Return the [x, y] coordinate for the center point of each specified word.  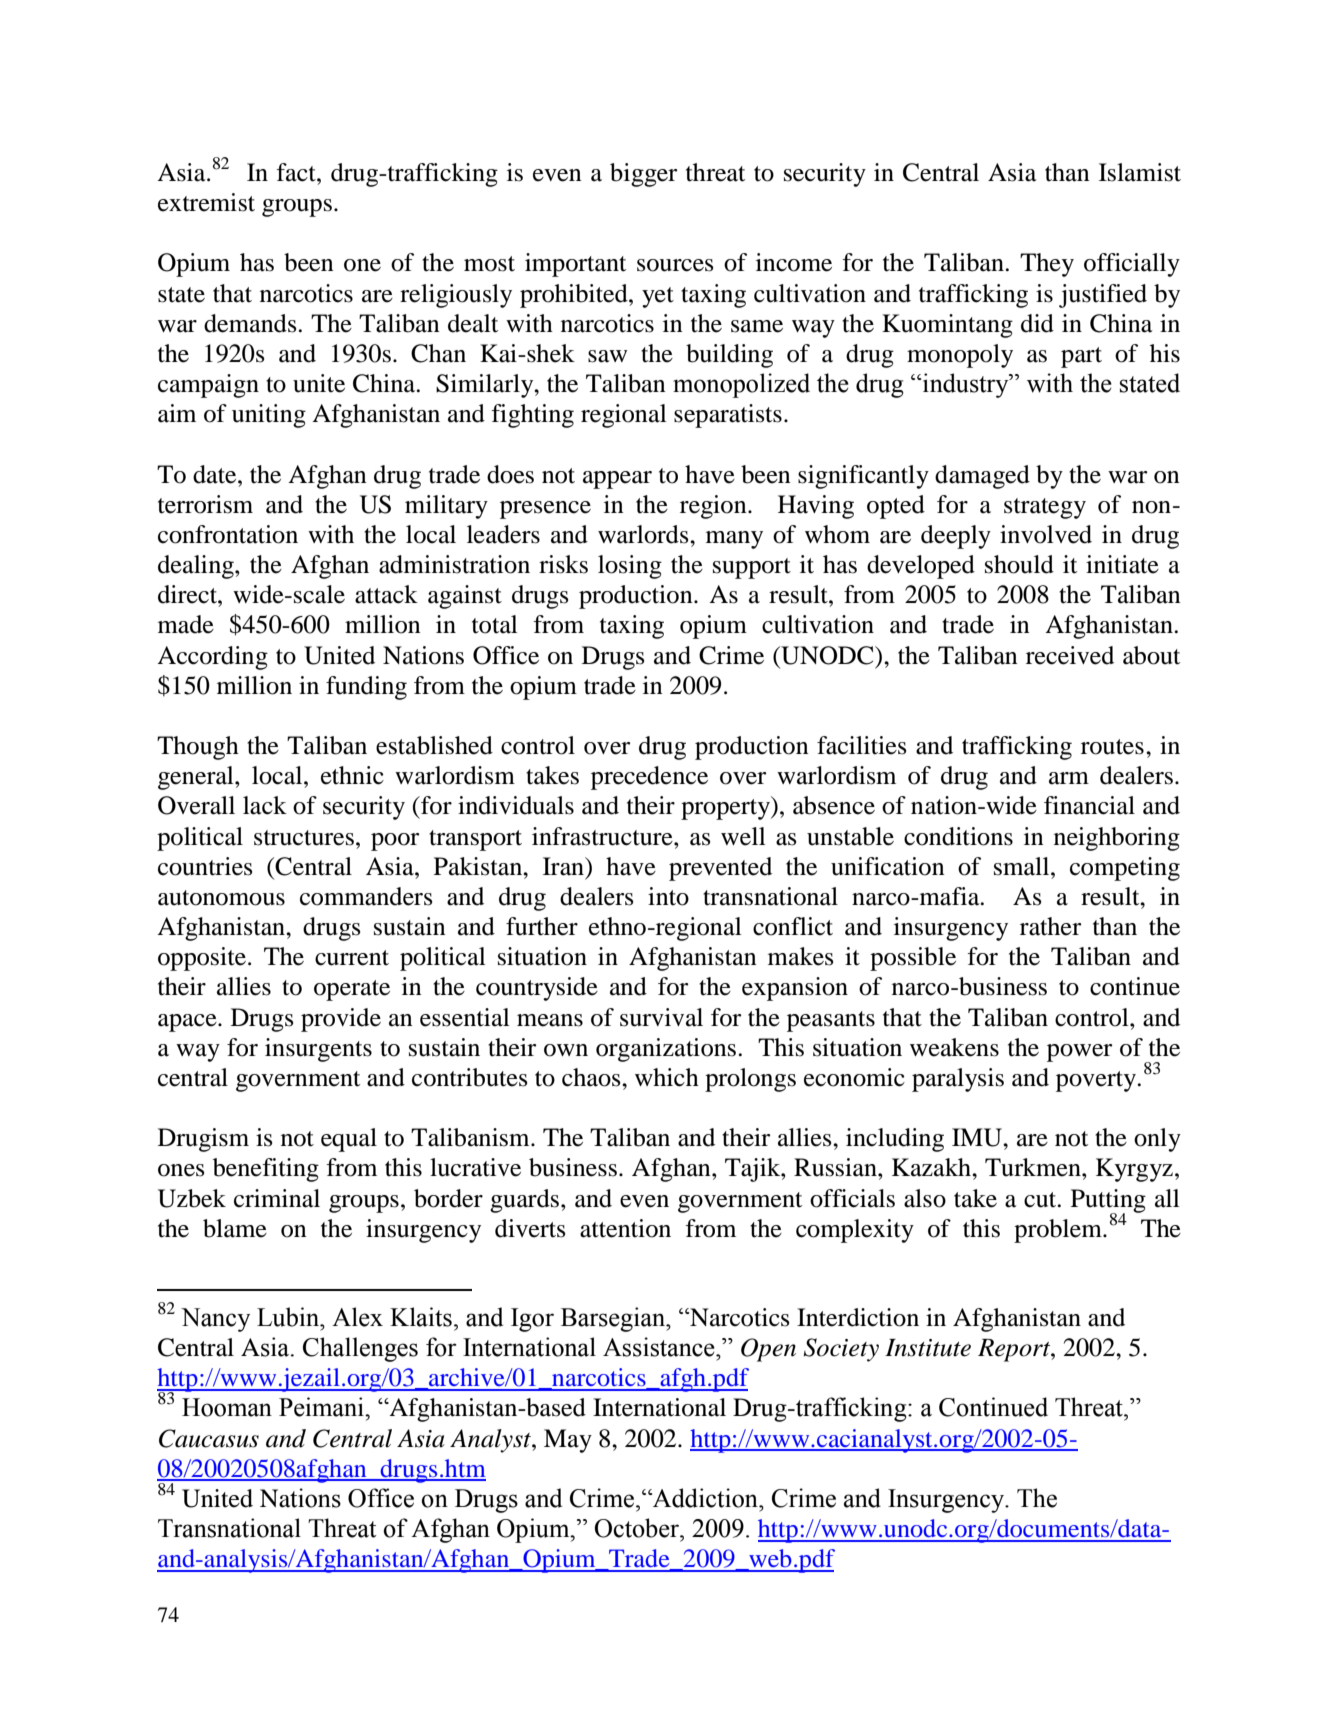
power [1079, 1053]
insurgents [318, 1050]
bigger [643, 175]
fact [297, 172]
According [212, 658]
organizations [667, 1050]
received [1070, 655]
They [1047, 265]
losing [630, 567]
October [638, 1528]
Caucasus [209, 1438]
